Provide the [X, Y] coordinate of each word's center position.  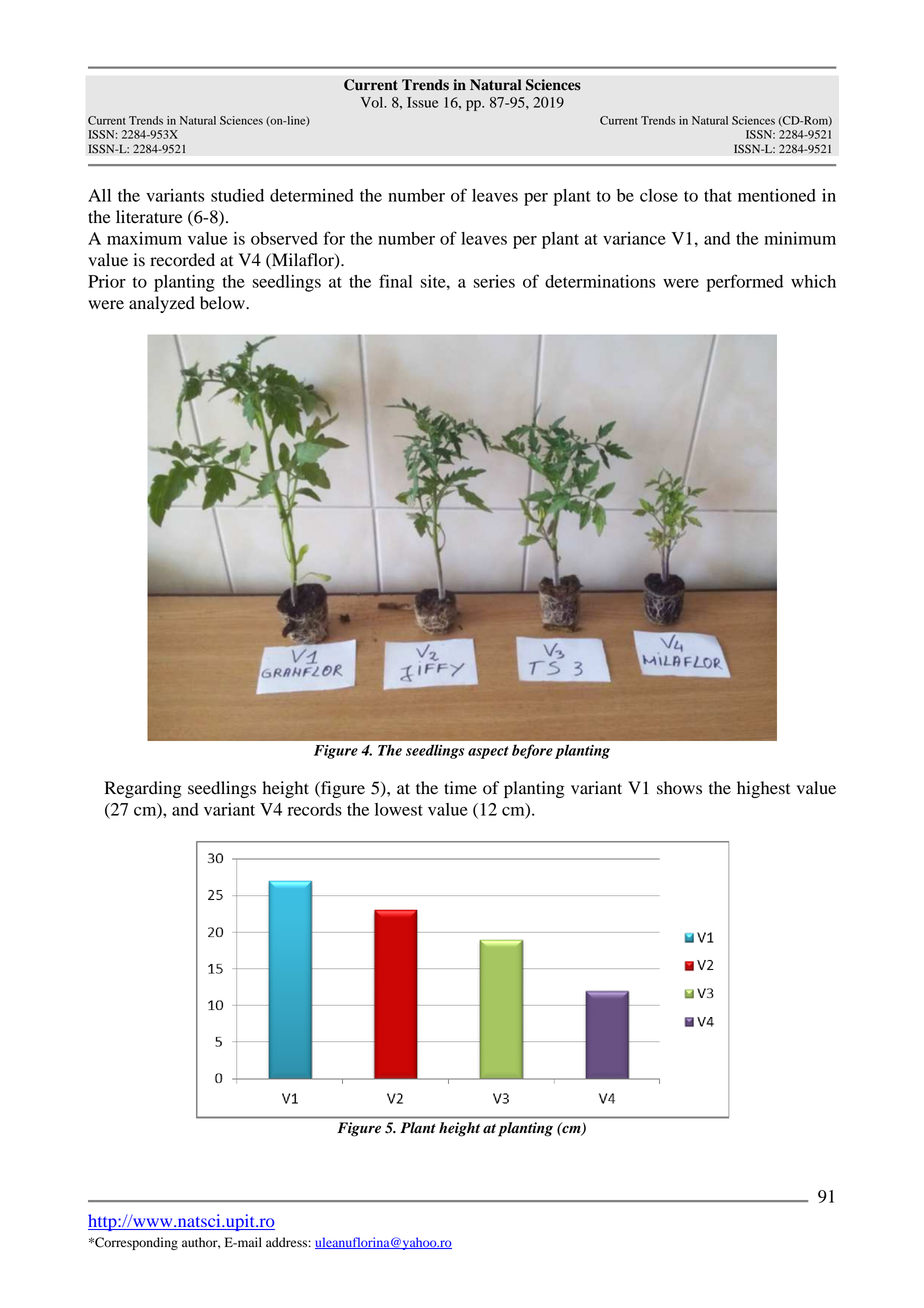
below [223, 303]
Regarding [143, 789]
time [460, 788]
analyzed [162, 304]
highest [763, 789]
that [718, 195]
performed [744, 283]
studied [237, 195]
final [395, 281]
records [315, 809]
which [813, 281]
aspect [488, 752]
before [532, 751]
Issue [423, 102]
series [494, 281]
